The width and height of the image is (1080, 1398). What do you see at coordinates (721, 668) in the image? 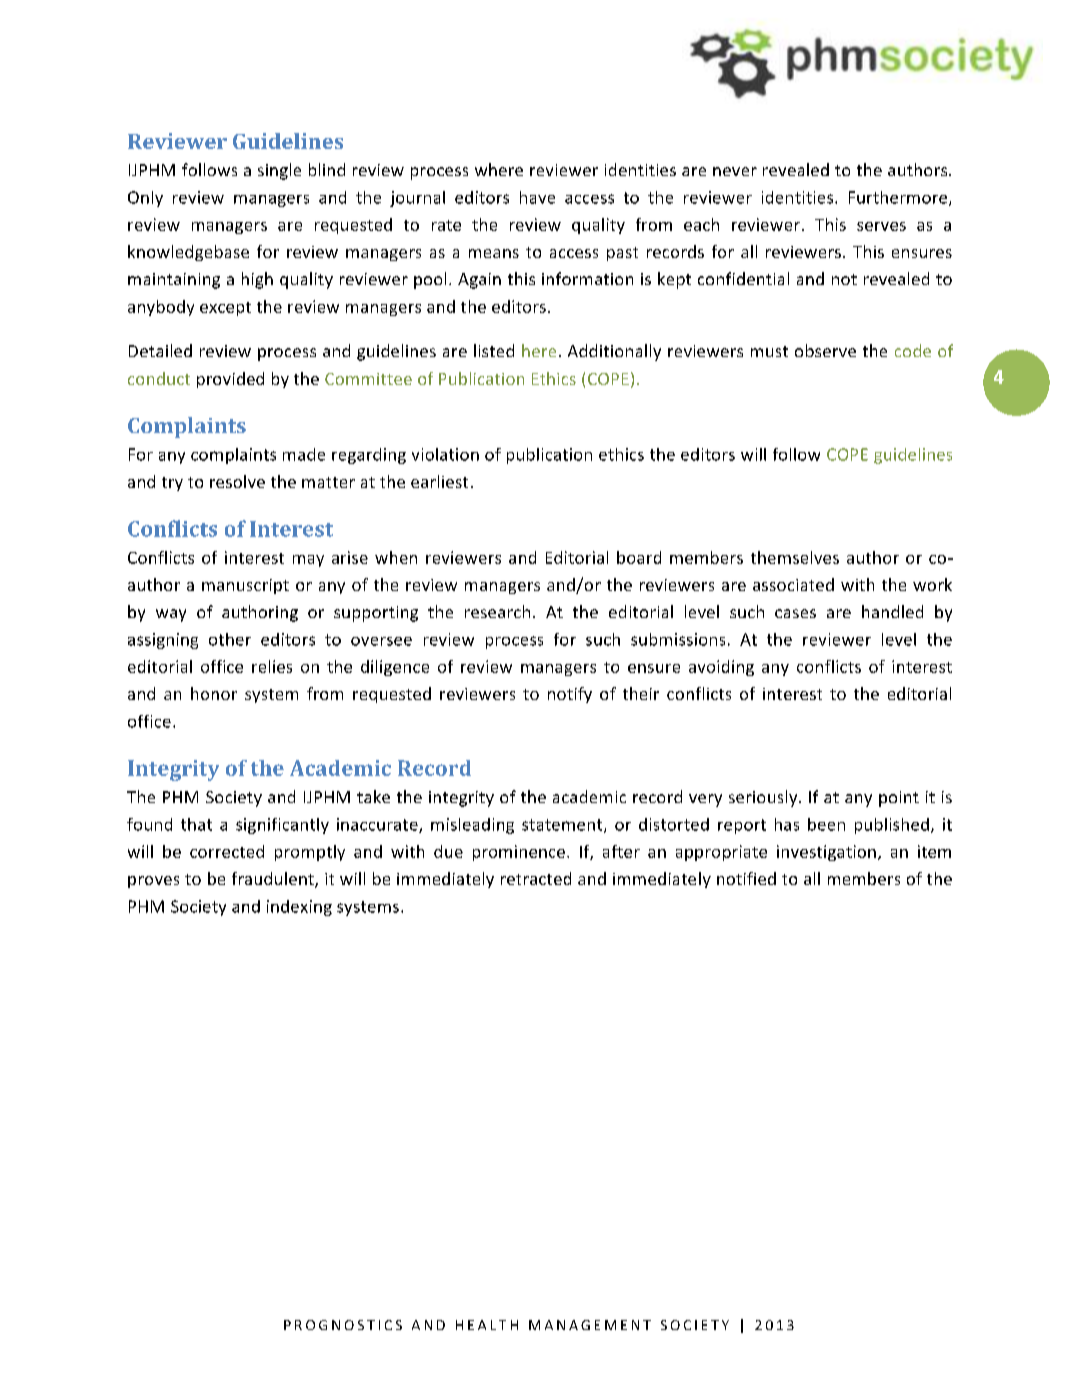
I see `avoiding` at bounding box center [721, 668].
